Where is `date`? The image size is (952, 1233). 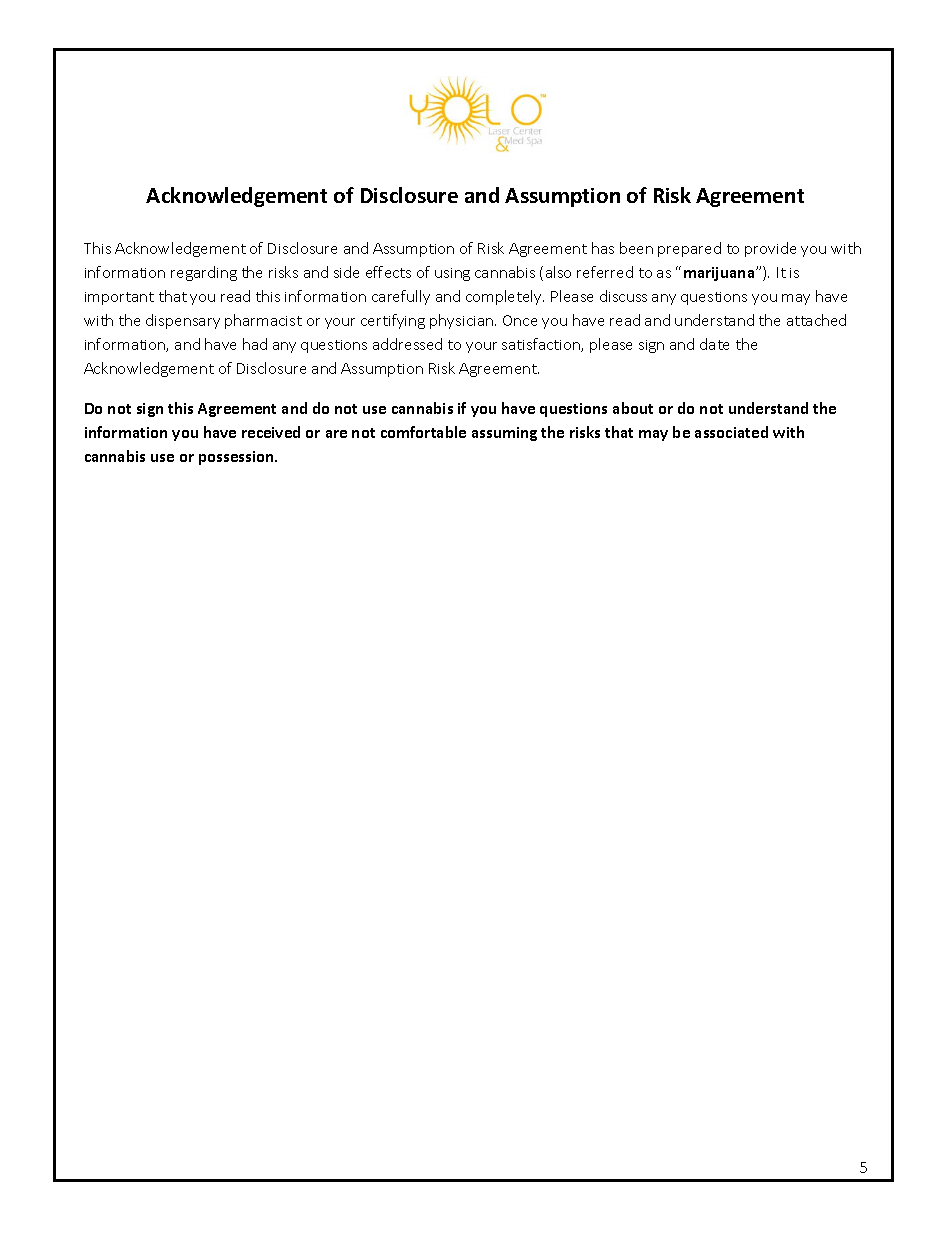 date is located at coordinates (714, 344).
